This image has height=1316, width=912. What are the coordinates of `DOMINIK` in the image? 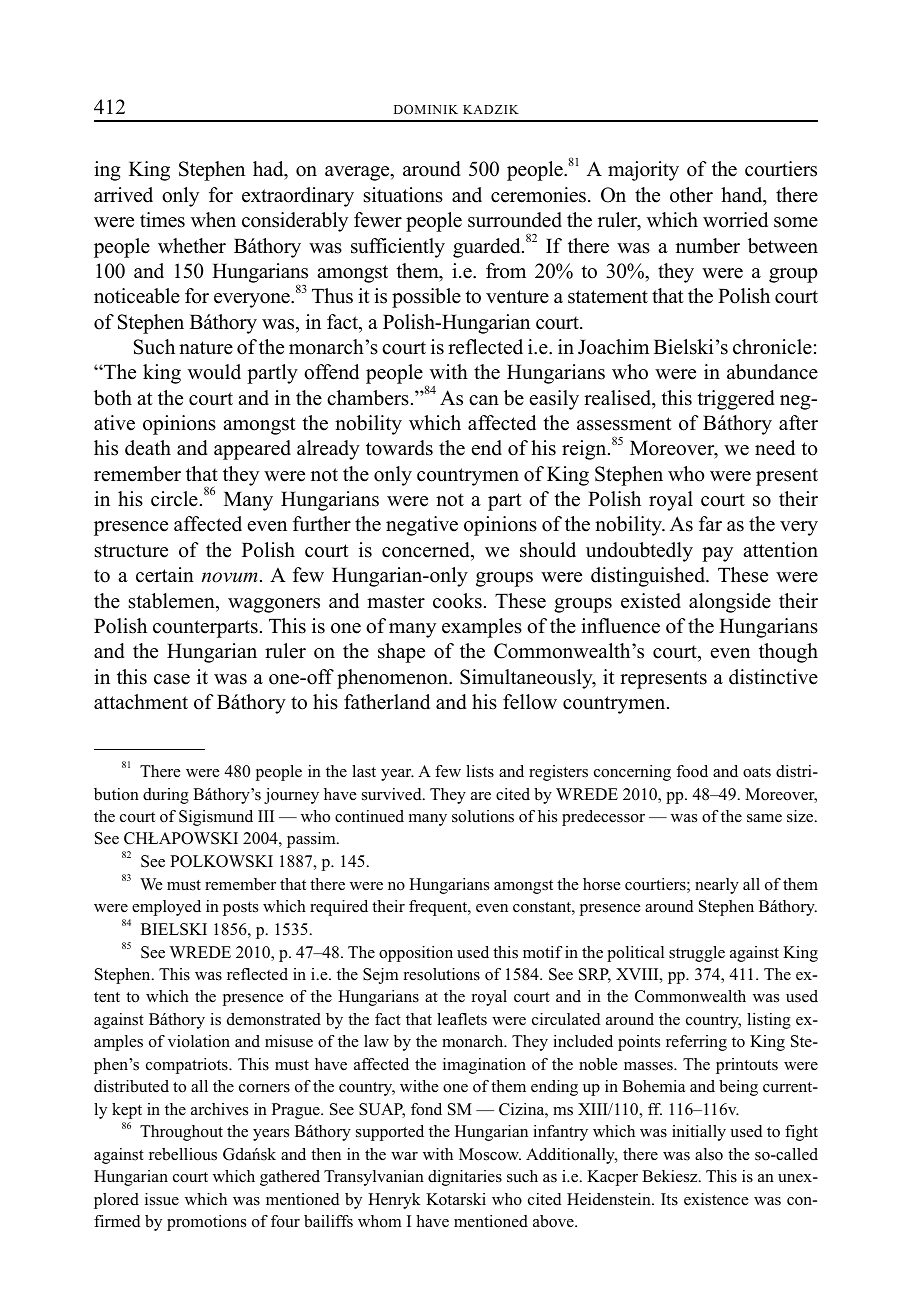 It's located at (426, 109).
